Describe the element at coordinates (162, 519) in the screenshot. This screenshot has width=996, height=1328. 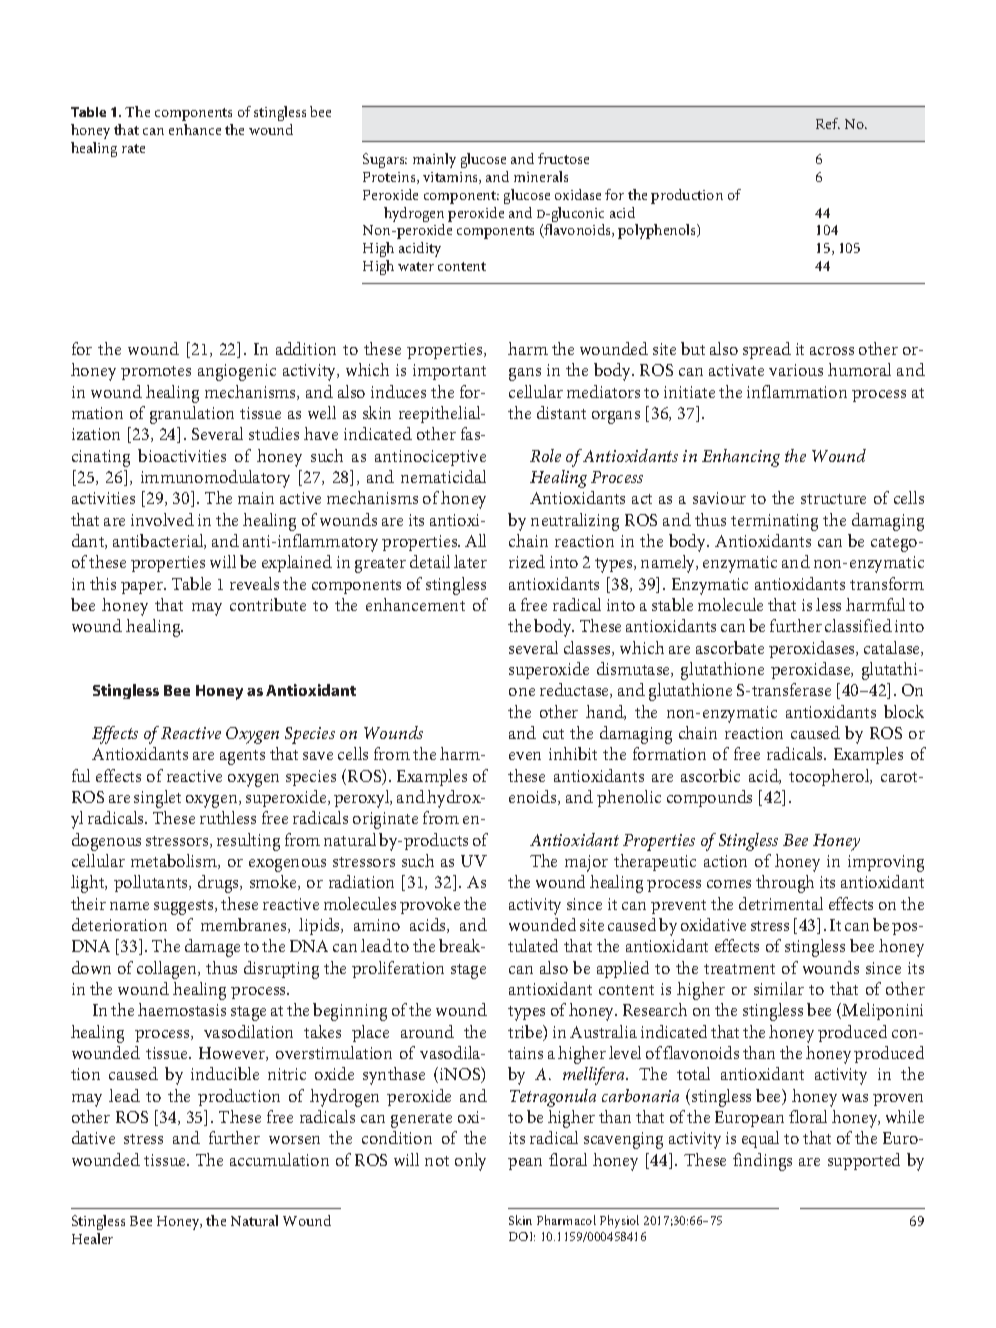
I see `involved` at that location.
